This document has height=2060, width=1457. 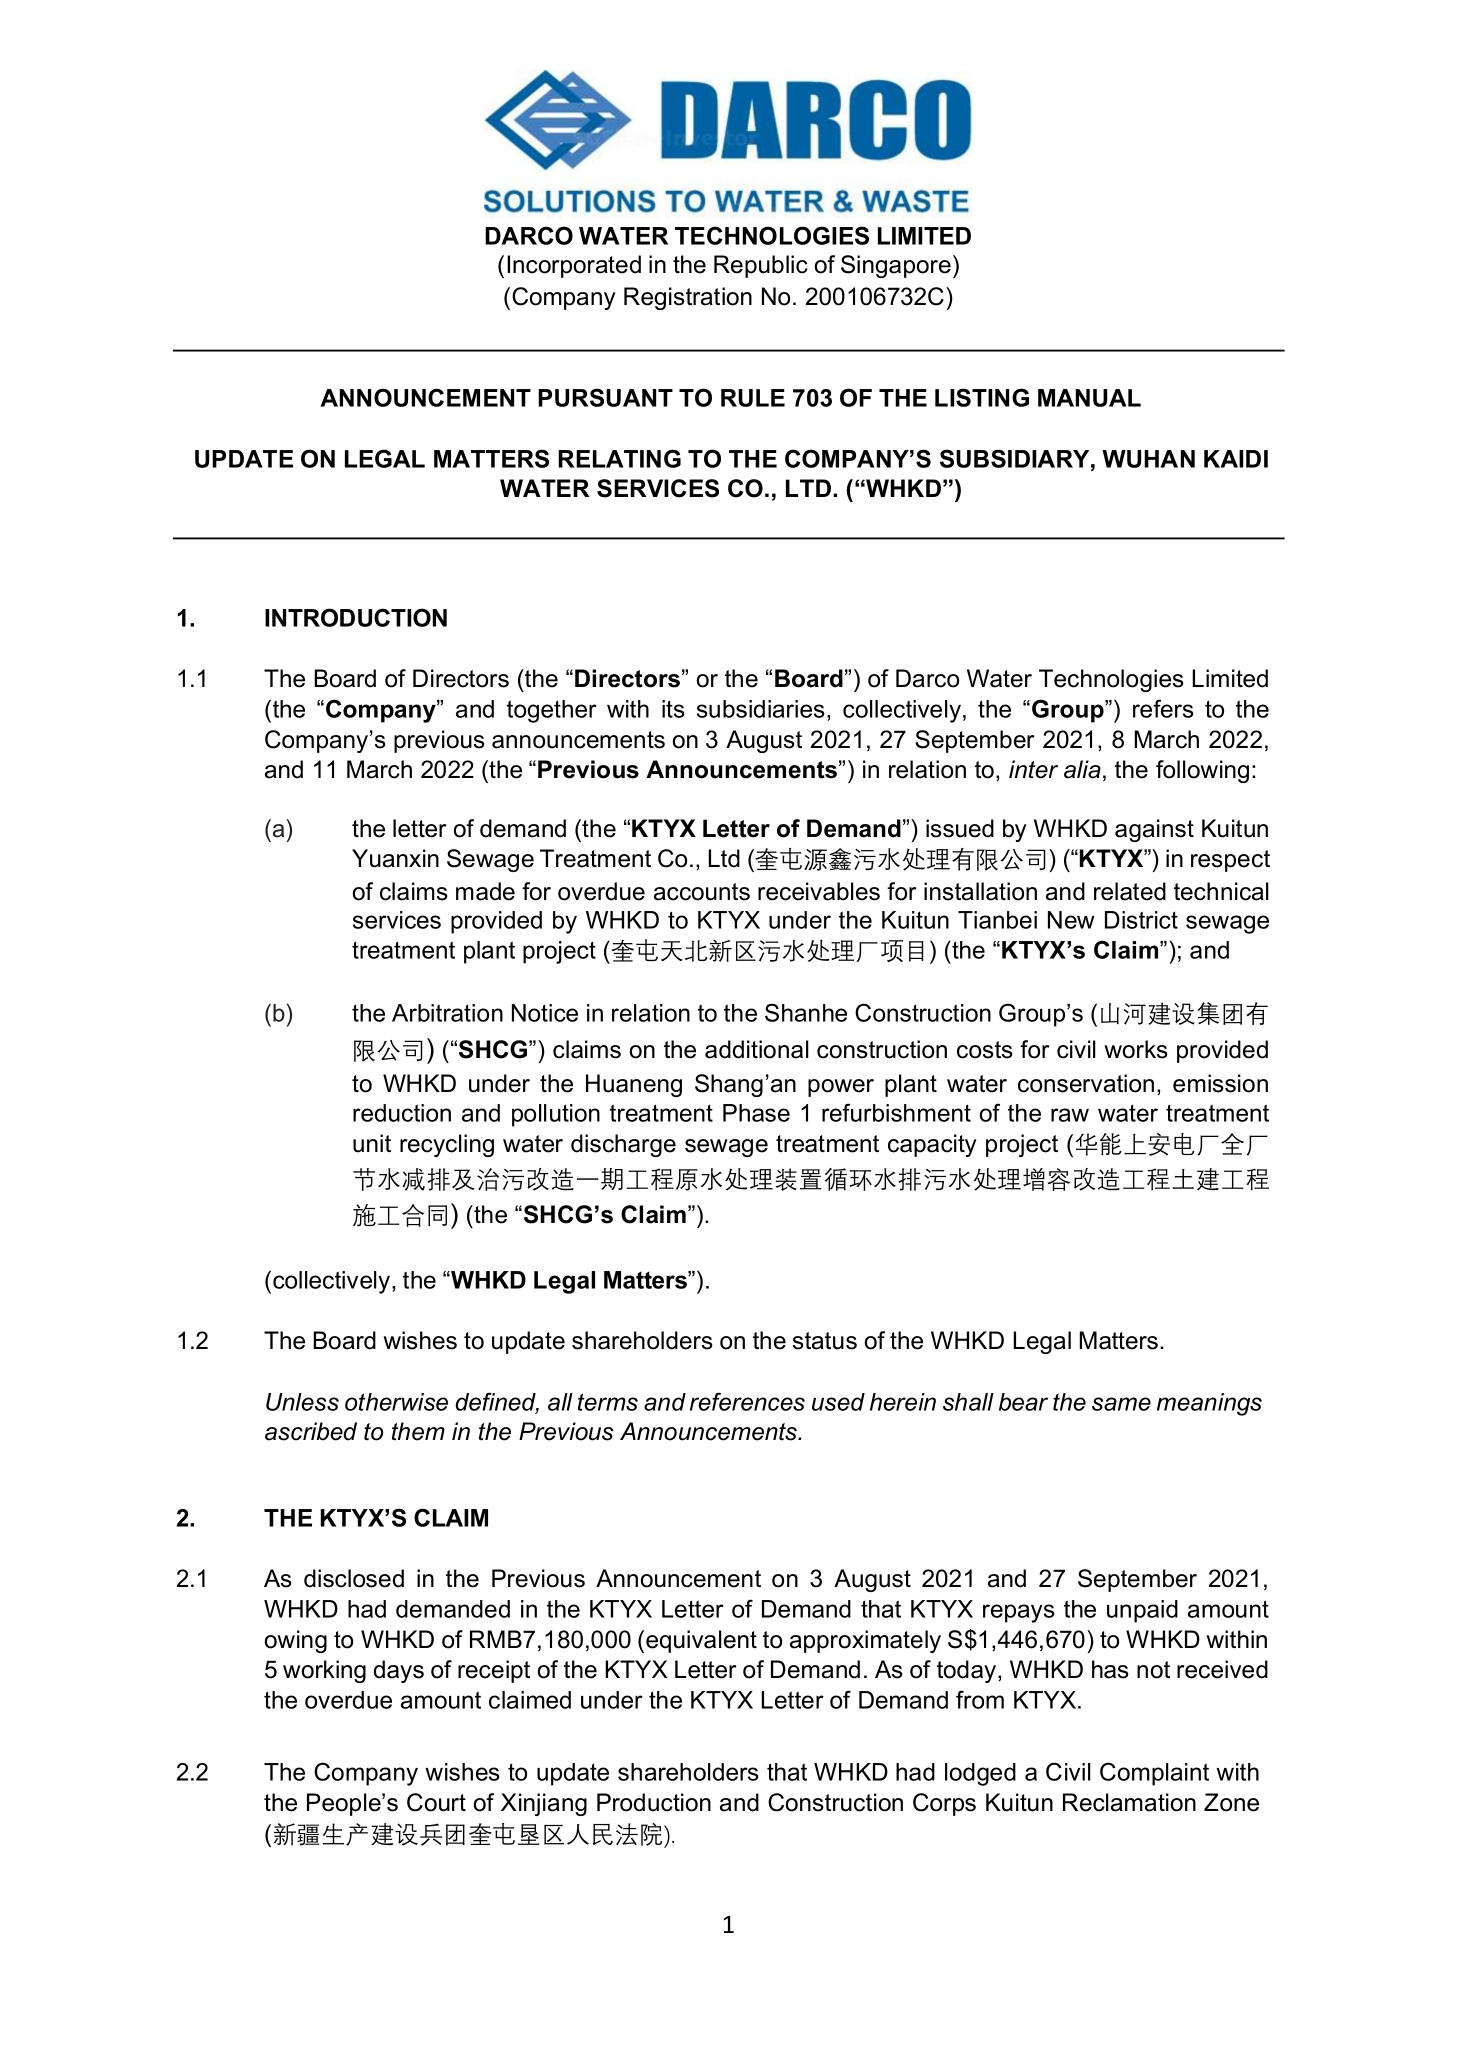 What do you see at coordinates (1121, 1404) in the document?
I see `same` at bounding box center [1121, 1404].
